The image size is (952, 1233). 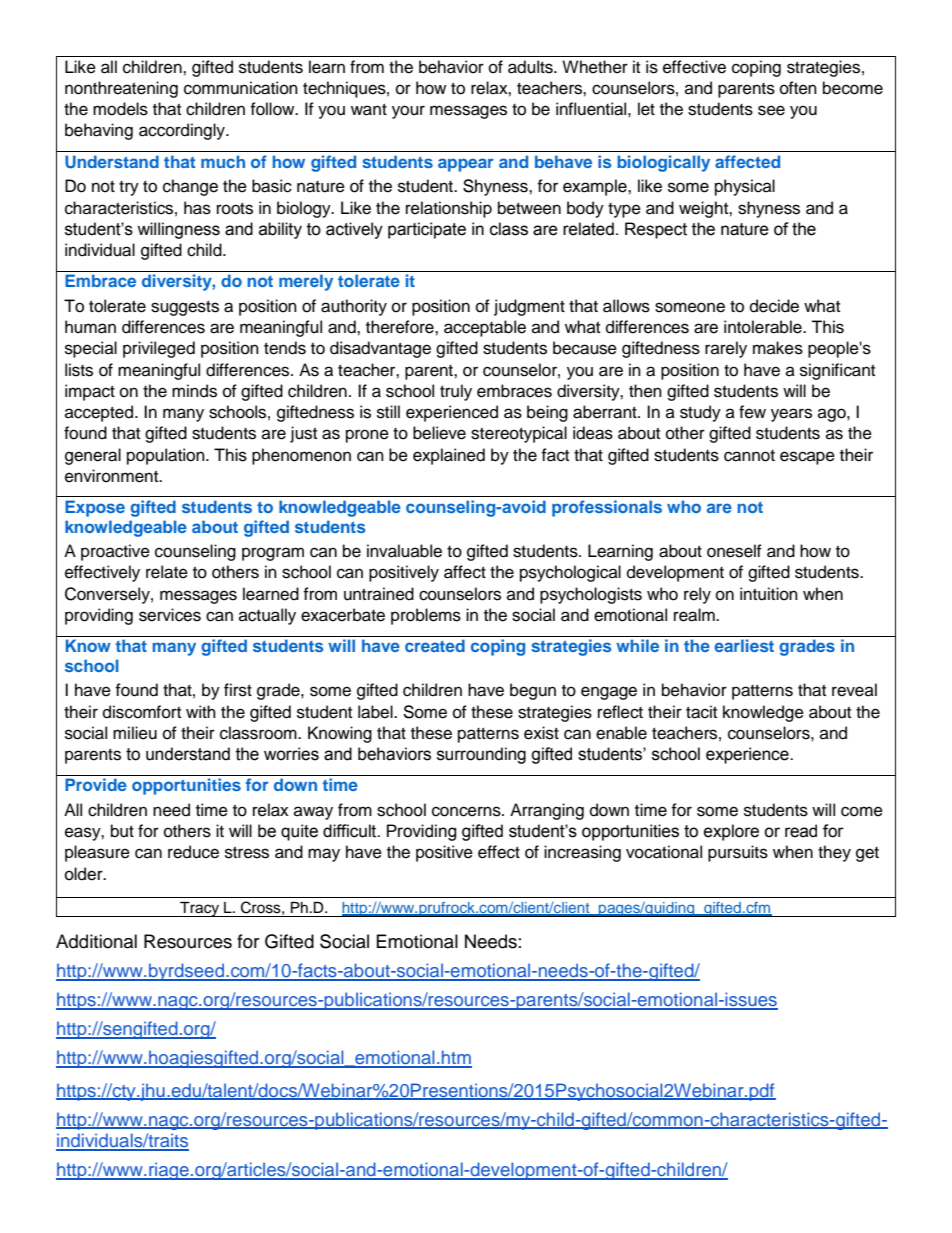 What do you see at coordinates (120, 109) in the image?
I see `models` at bounding box center [120, 109].
